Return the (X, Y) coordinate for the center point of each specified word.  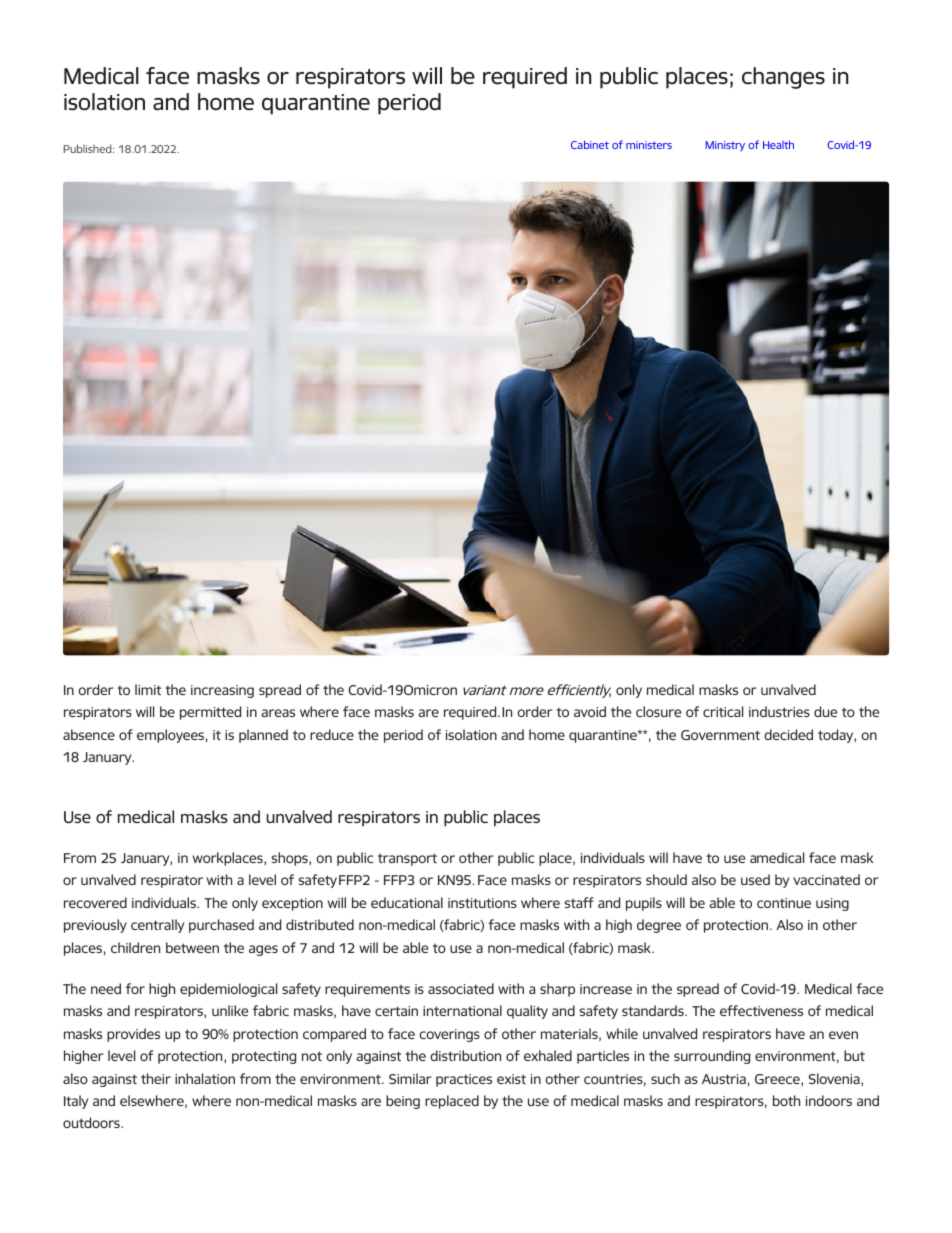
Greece (778, 1080)
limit (148, 689)
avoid (590, 711)
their (156, 1078)
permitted (210, 713)
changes (783, 78)
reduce (332, 734)
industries (779, 711)
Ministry (725, 146)
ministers (649, 145)
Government (720, 735)
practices (464, 1080)
